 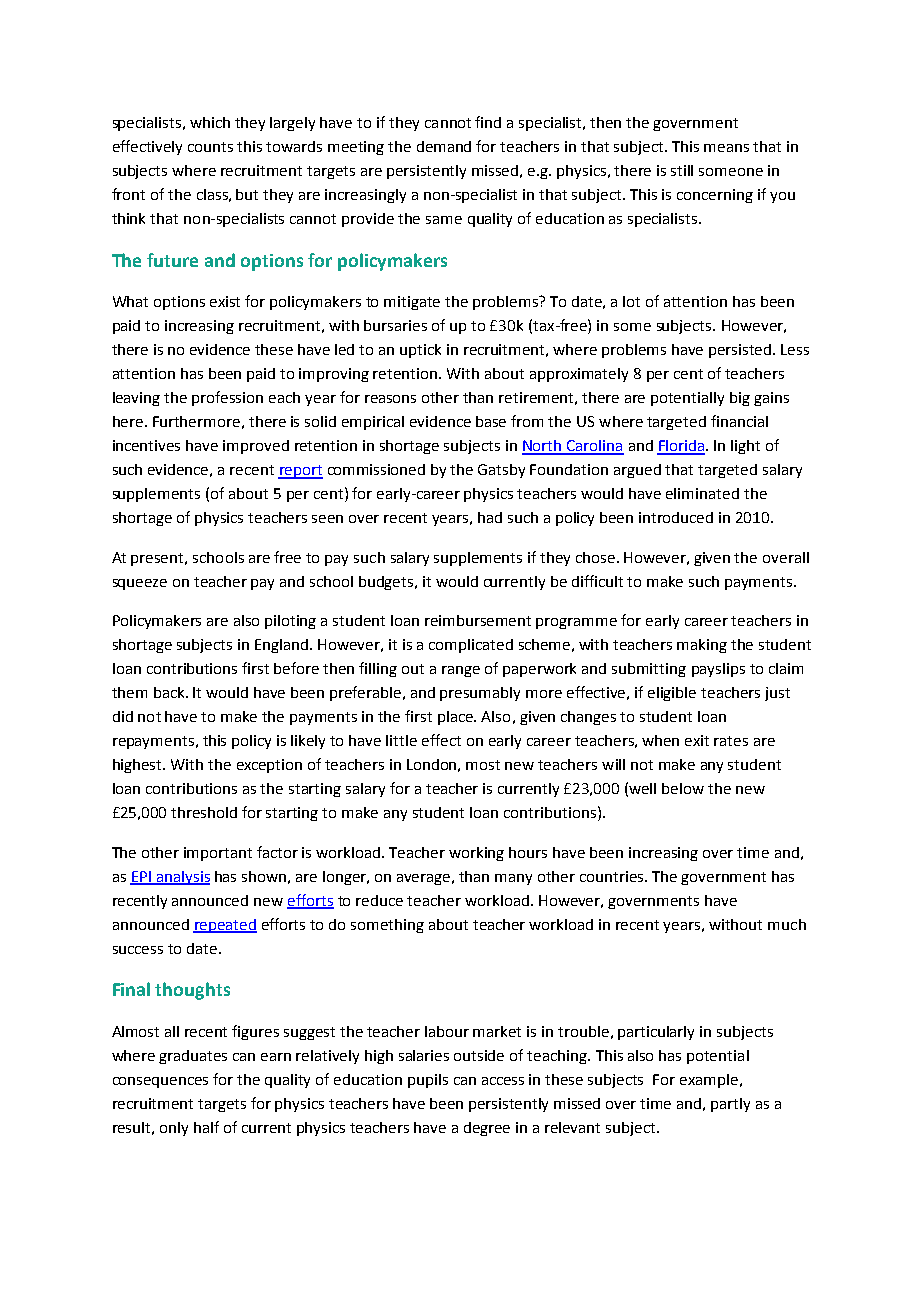 I want to click on means, so click(x=726, y=148).
